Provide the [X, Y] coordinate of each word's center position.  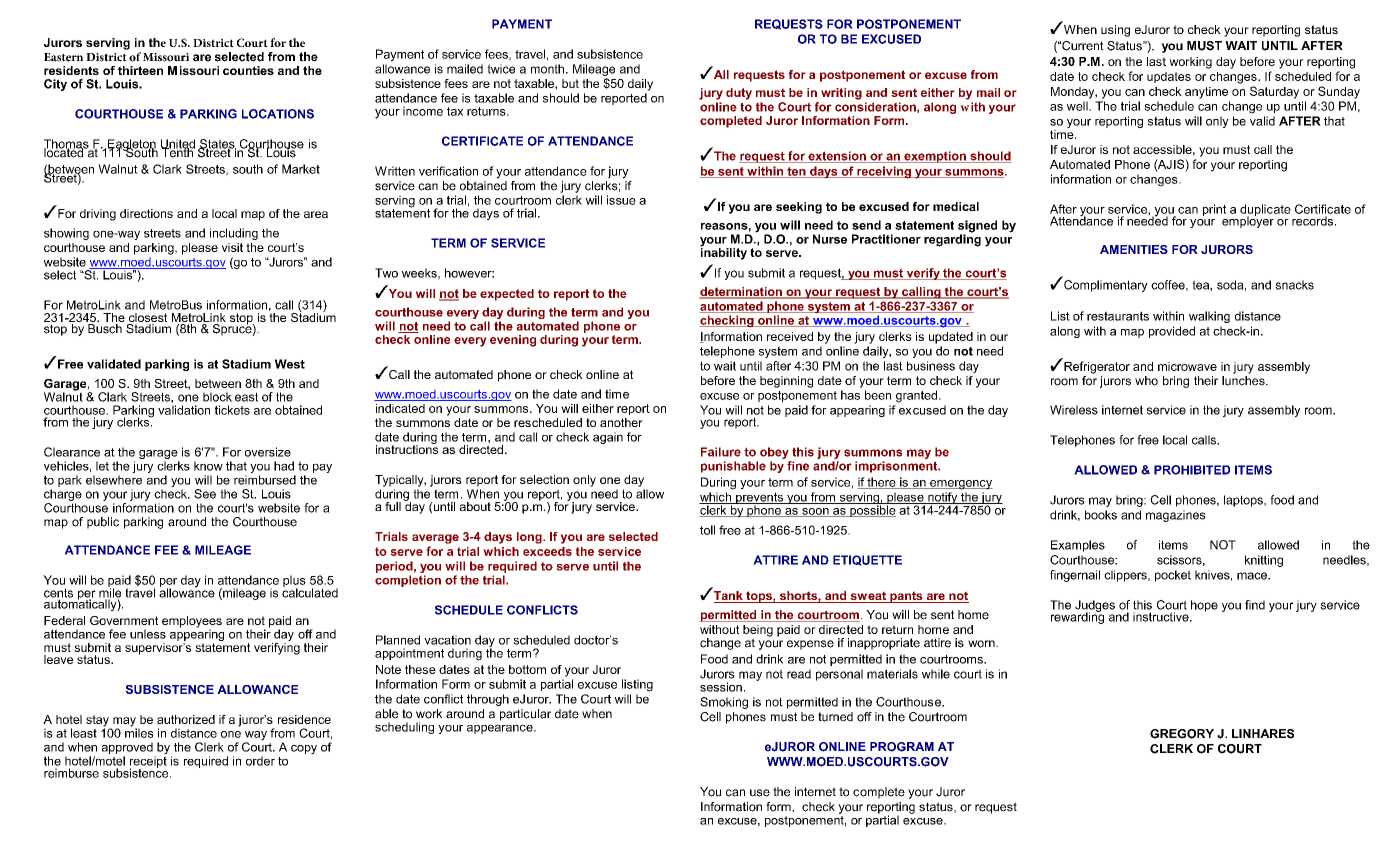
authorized [186, 719]
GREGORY [1182, 734]
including [234, 234]
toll [707, 530]
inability [723, 252]
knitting [1264, 561]
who [1146, 381]
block [217, 397]
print [1214, 210]
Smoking [724, 703]
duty [739, 94]
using [1115, 31]
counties [248, 70]
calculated [310, 592]
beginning [786, 382]
